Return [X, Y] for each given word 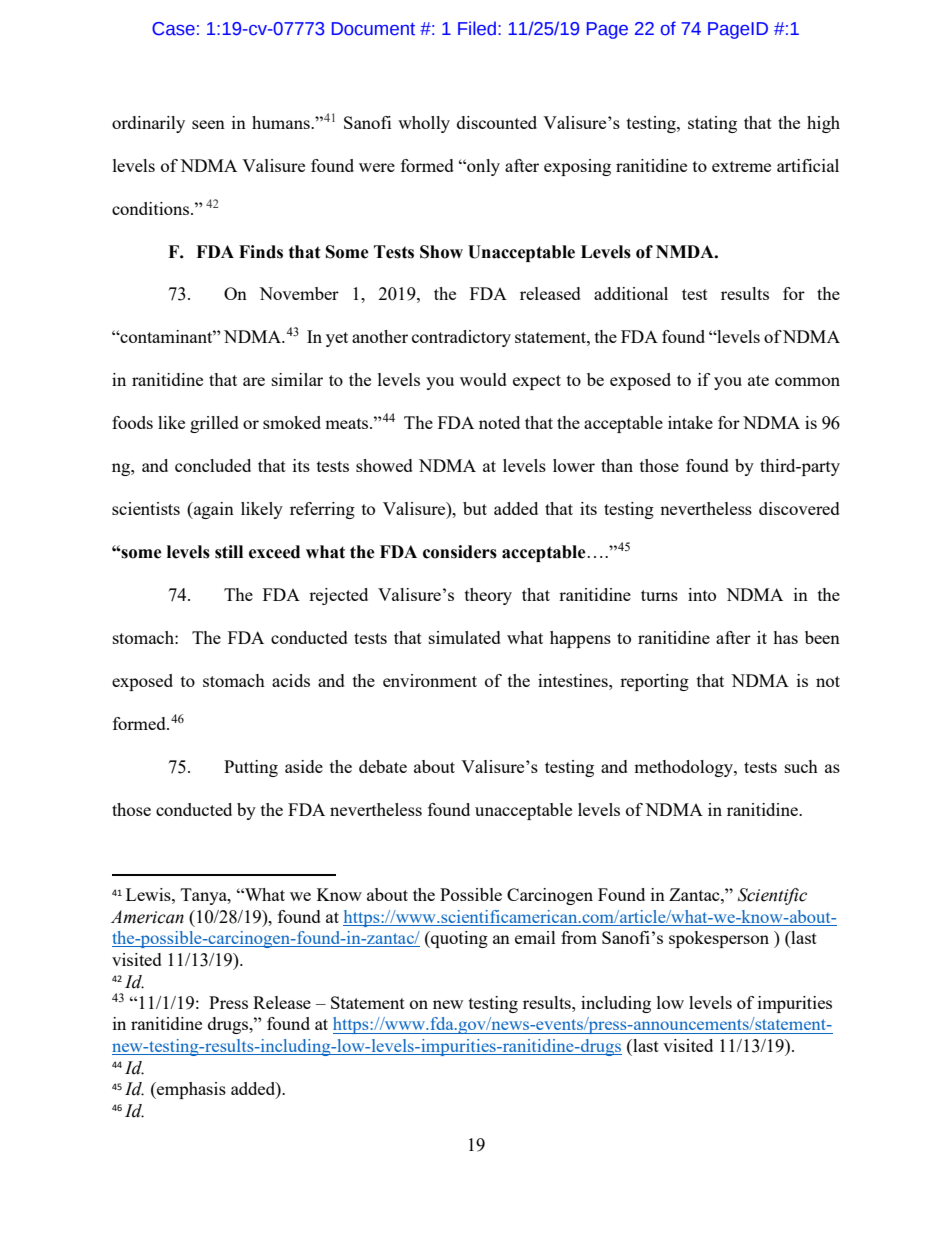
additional [631, 293]
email [535, 937]
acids [291, 680]
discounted [497, 122]
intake [690, 422]
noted [499, 422]
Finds [261, 252]
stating [712, 124]
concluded [213, 465]
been [822, 637]
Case [173, 29]
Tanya [205, 896]
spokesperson [719, 939]
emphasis [190, 1090]
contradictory [461, 338]
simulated [465, 637]
